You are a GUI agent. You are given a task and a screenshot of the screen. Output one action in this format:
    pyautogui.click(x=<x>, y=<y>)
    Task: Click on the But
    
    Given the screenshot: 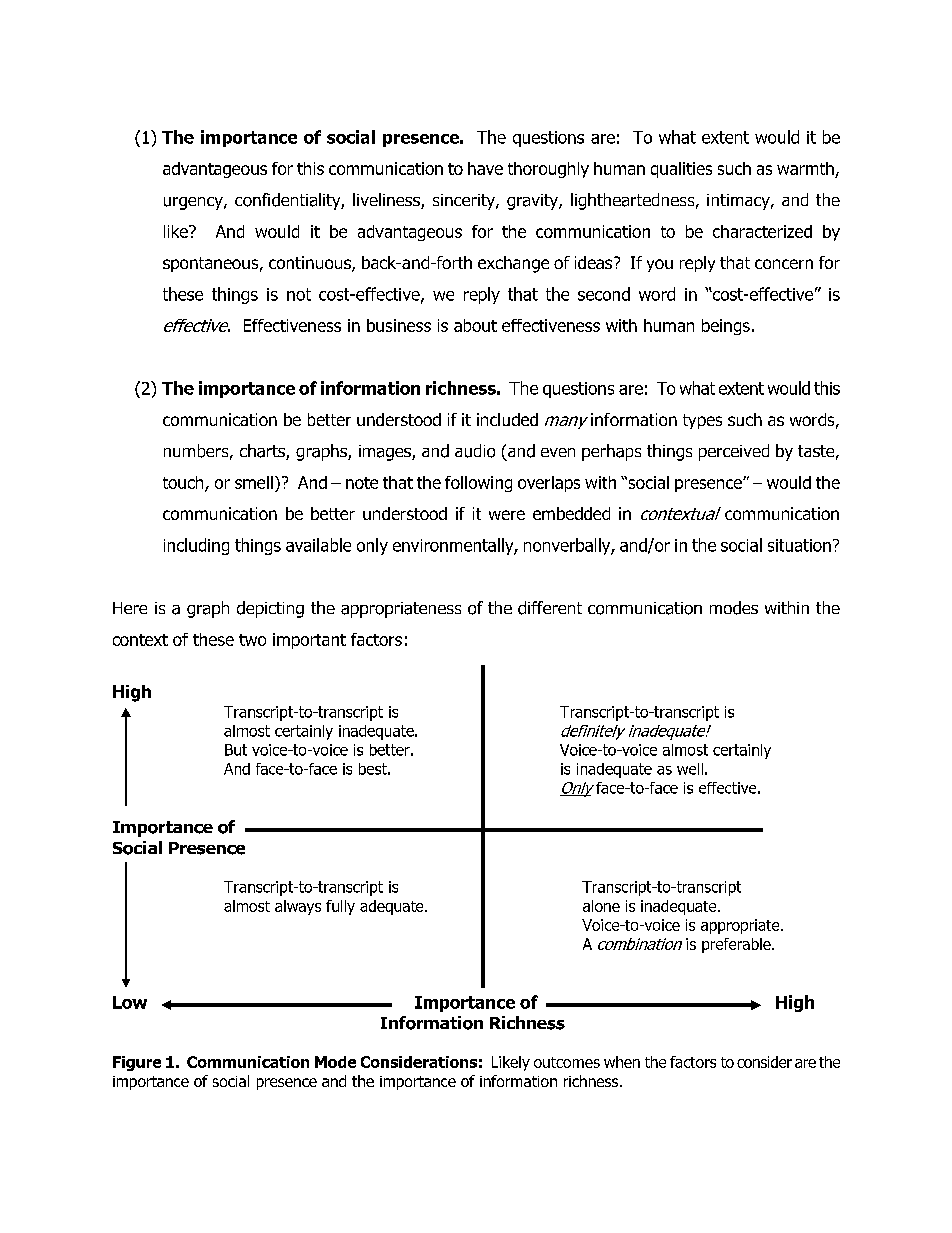 What is the action you would take?
    pyautogui.click(x=236, y=750)
